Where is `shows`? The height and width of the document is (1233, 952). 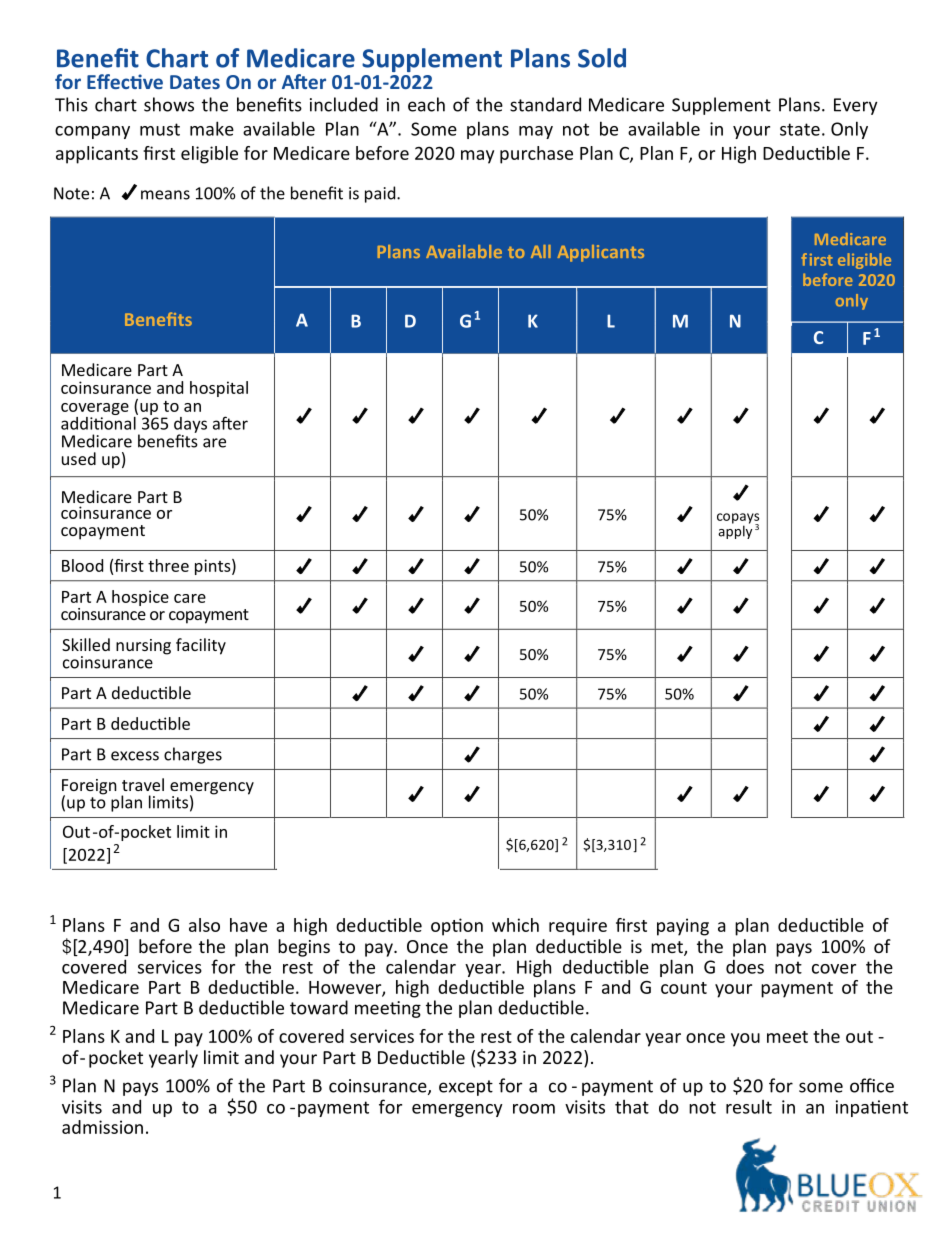 shows is located at coordinates (169, 104).
